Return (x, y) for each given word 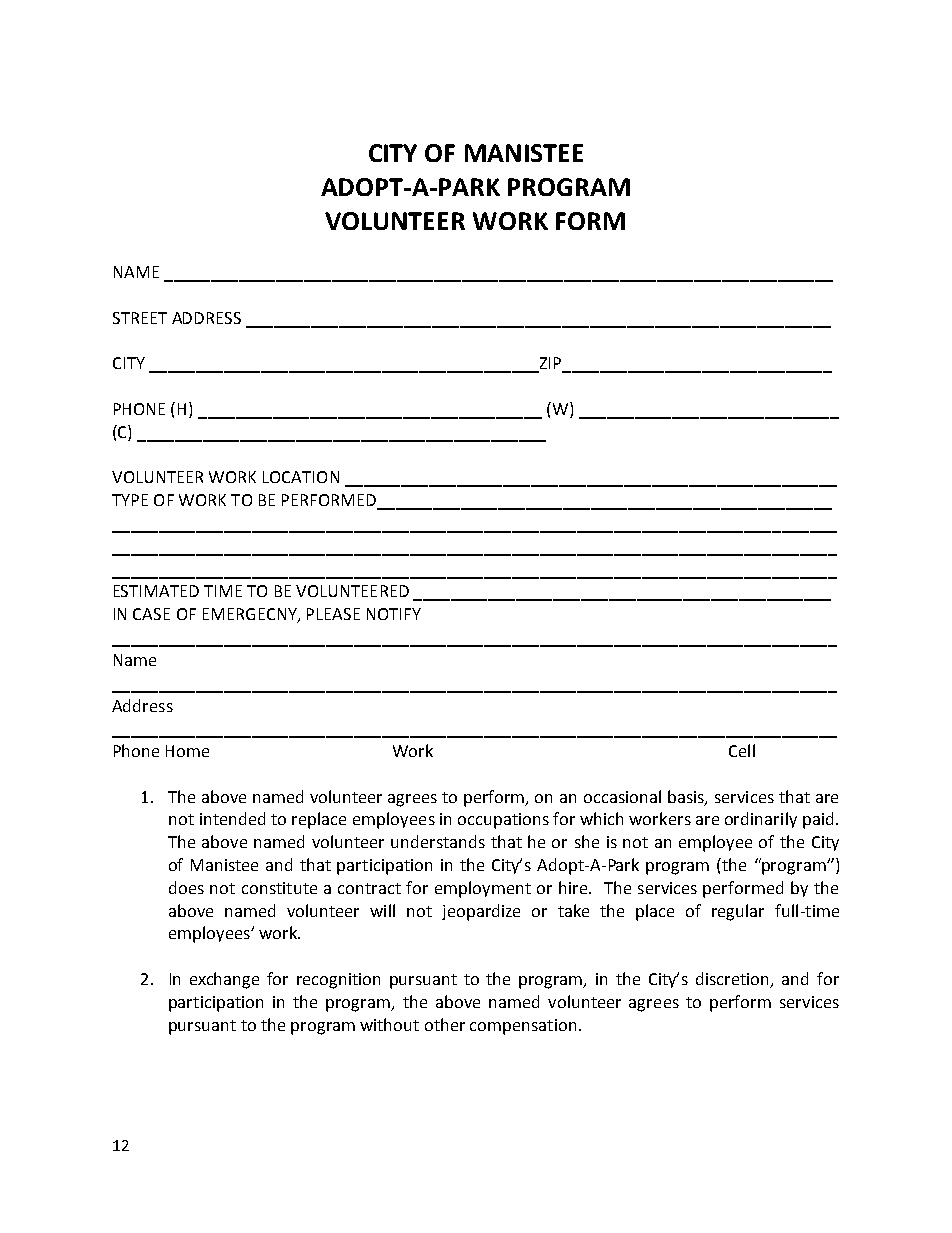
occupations (503, 821)
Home (187, 751)
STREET (140, 318)
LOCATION (301, 477)
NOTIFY (394, 614)
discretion (734, 980)
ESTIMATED (156, 591)
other (445, 1024)
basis (687, 797)
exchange (224, 980)
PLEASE (333, 614)
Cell (742, 750)
